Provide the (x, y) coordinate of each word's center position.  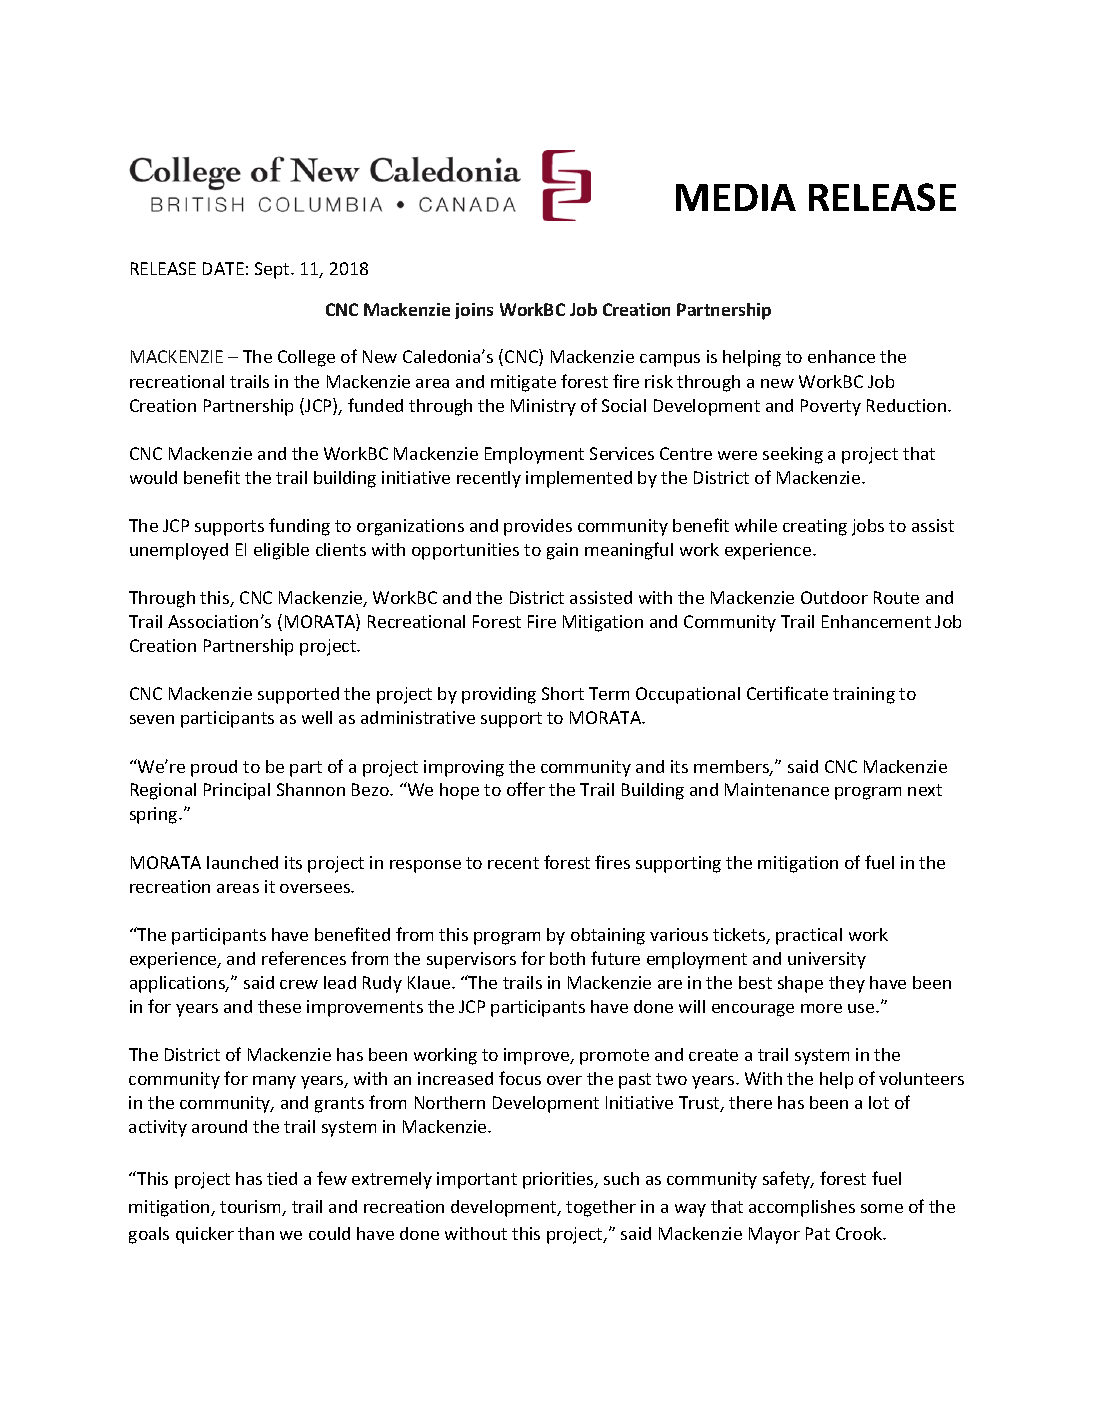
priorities (559, 1180)
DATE (223, 268)
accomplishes (802, 1208)
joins (474, 311)
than (256, 1233)
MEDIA (736, 197)
